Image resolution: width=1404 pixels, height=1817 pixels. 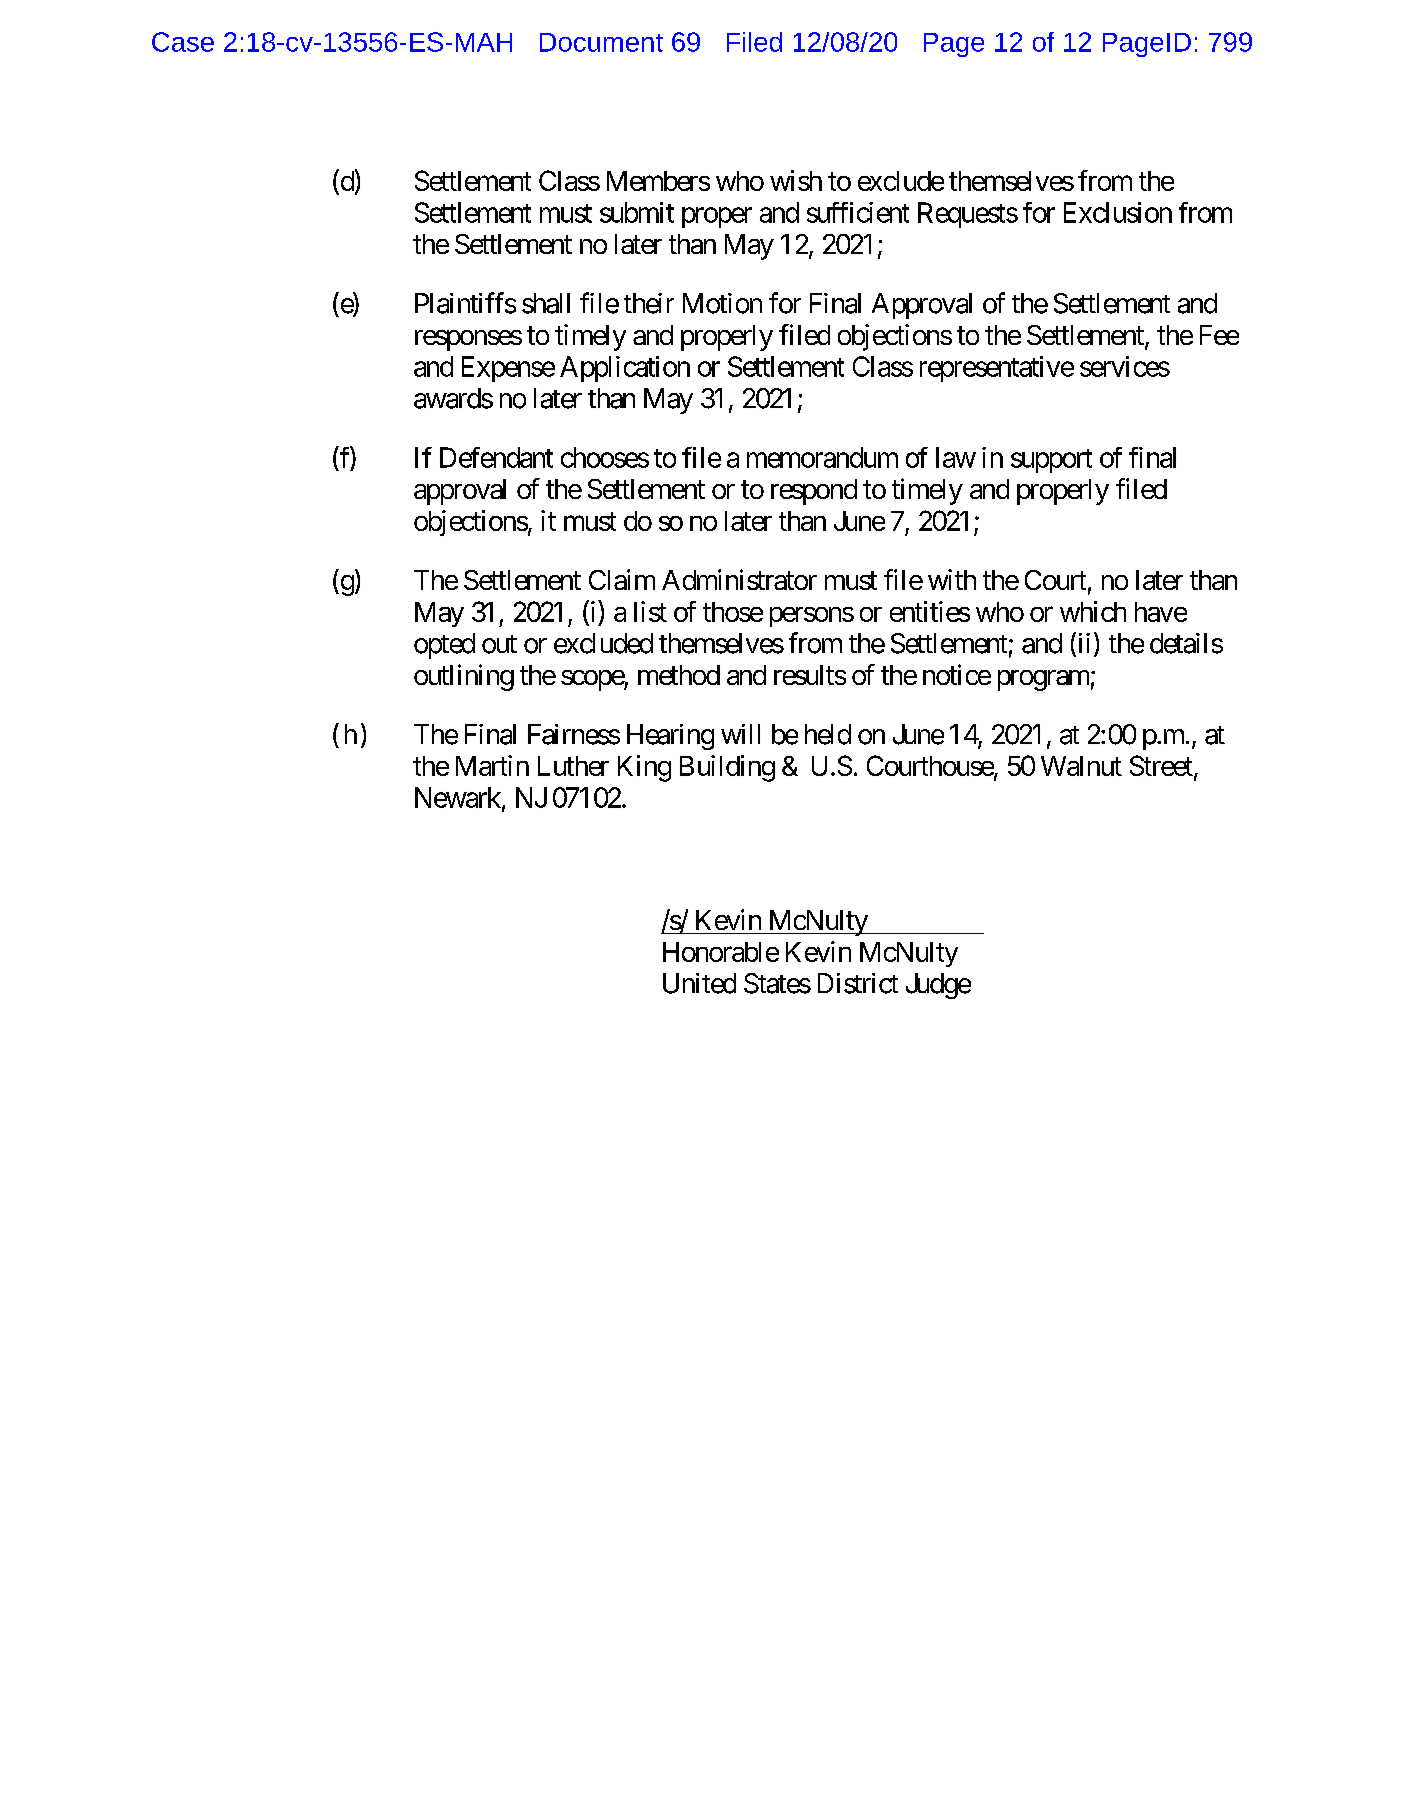 What do you see at coordinates (459, 798) in the screenshot?
I see `Newark` at bounding box center [459, 798].
